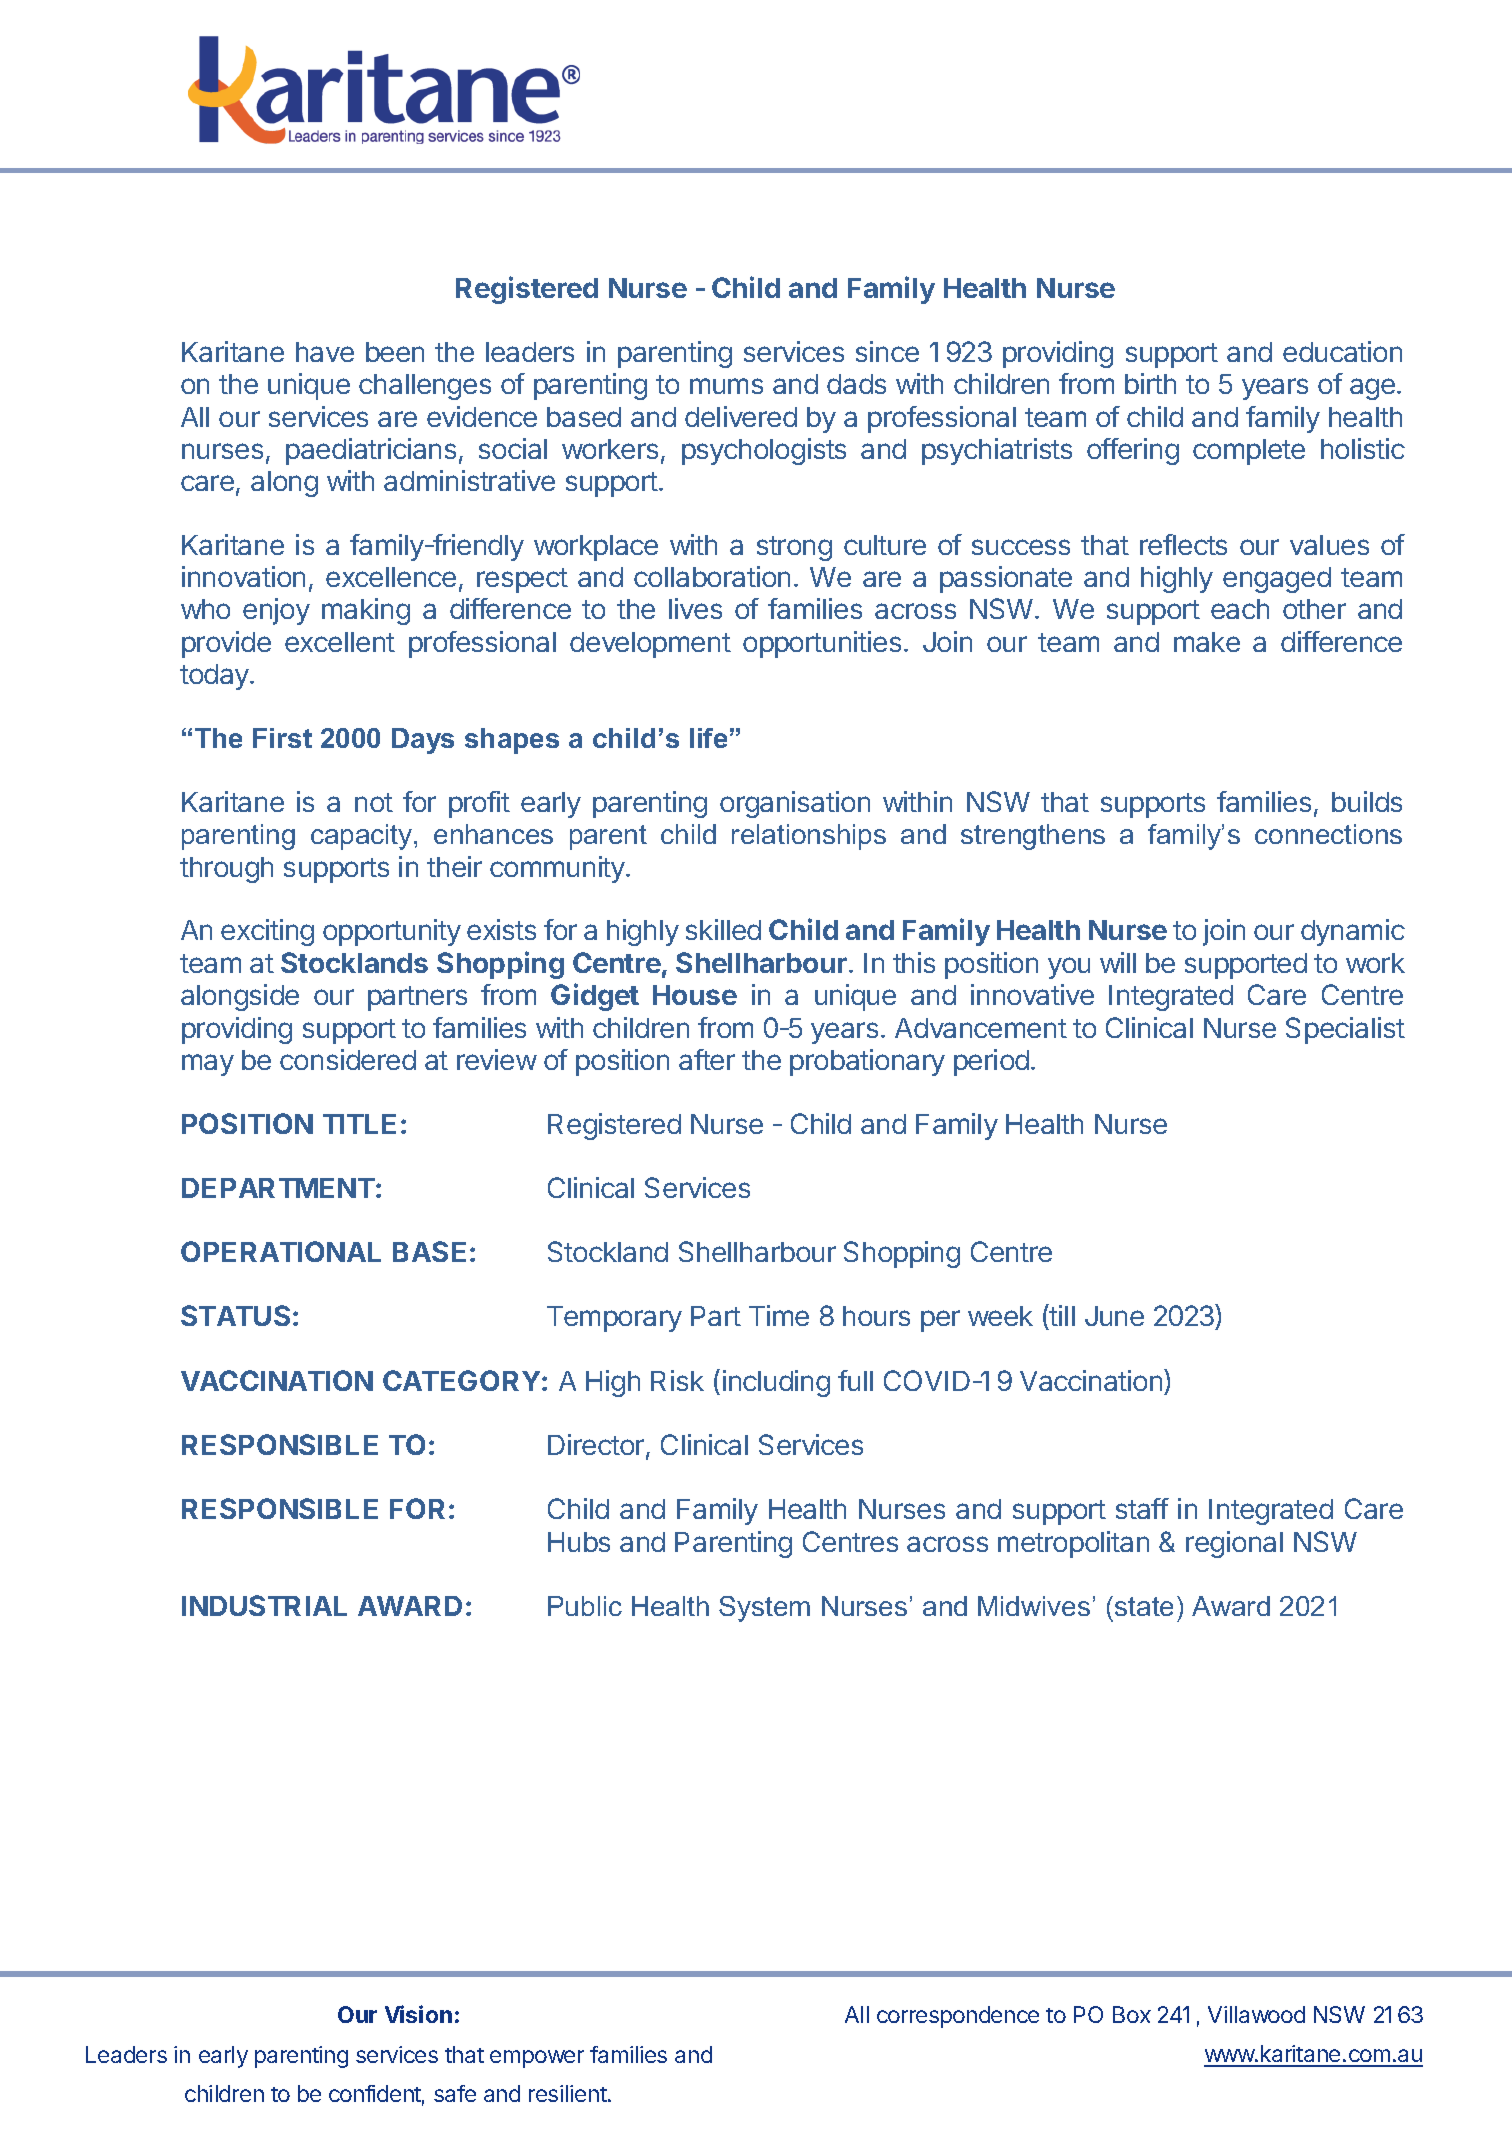  What do you see at coordinates (418, 2014) in the image?
I see `Vision` at bounding box center [418, 2014].
